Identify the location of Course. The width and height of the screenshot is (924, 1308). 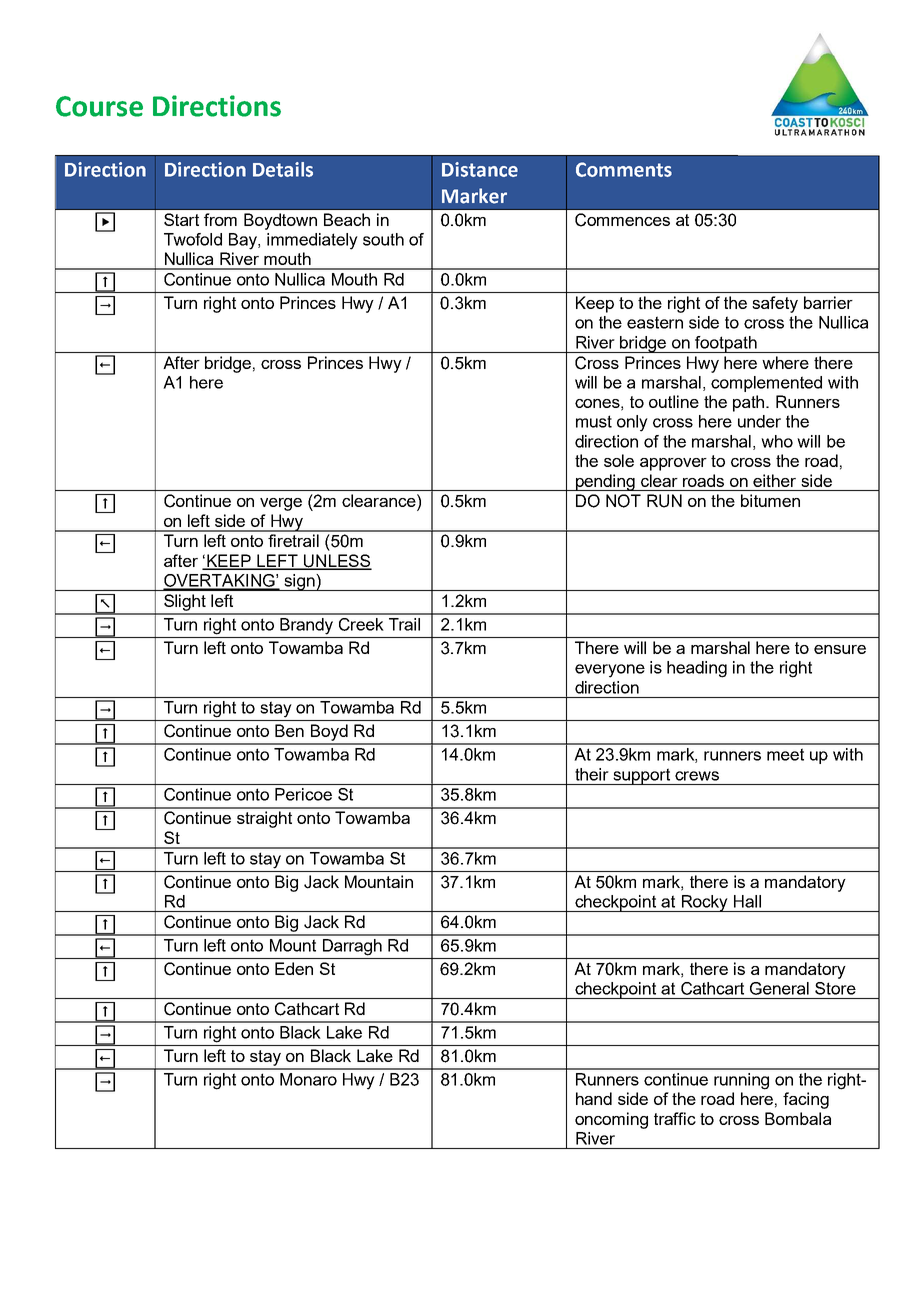
(99, 106).
